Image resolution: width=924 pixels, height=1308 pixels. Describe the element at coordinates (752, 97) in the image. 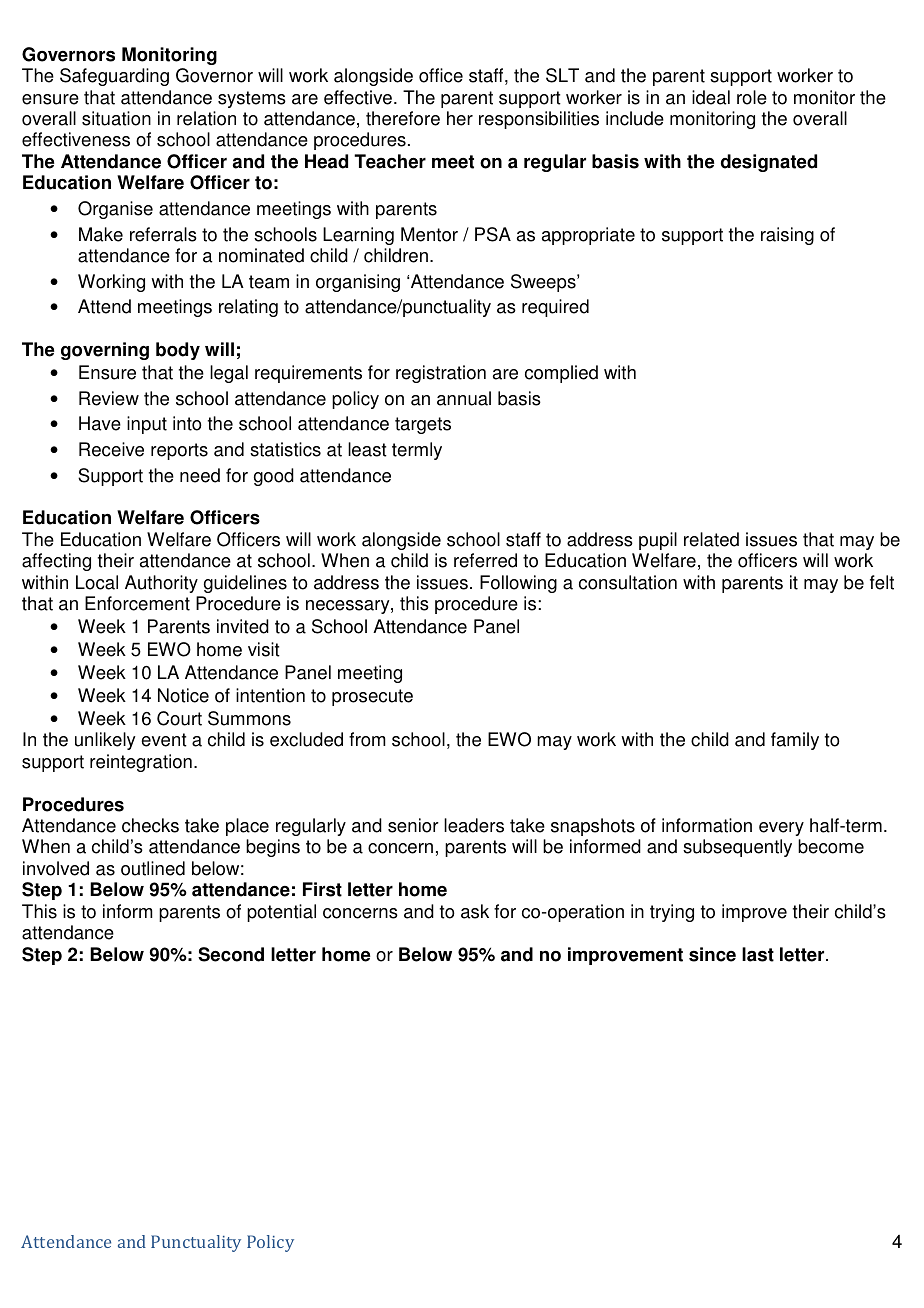

I see `role` at that location.
